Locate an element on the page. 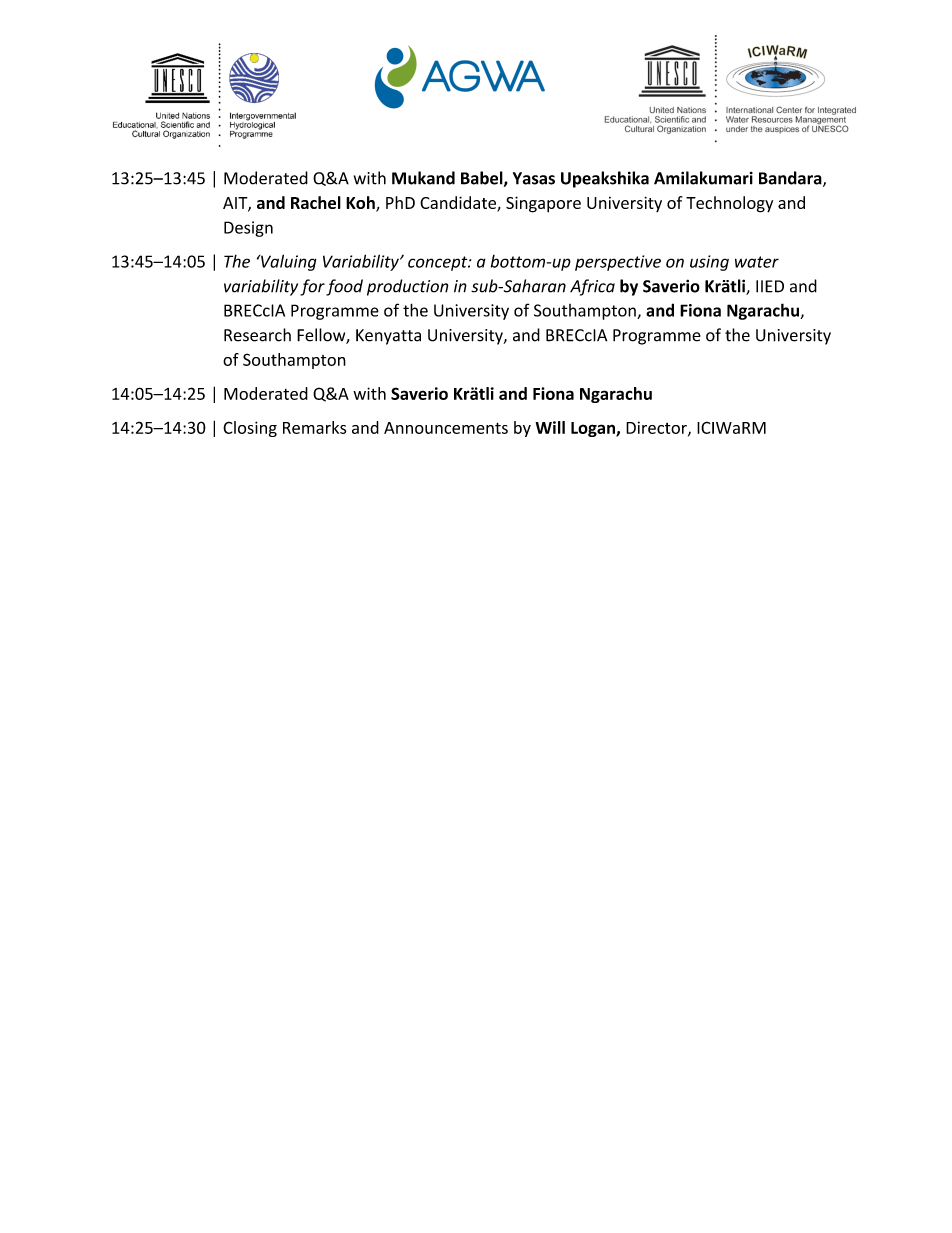 This page has height=1233, width=952. using is located at coordinates (709, 263).
